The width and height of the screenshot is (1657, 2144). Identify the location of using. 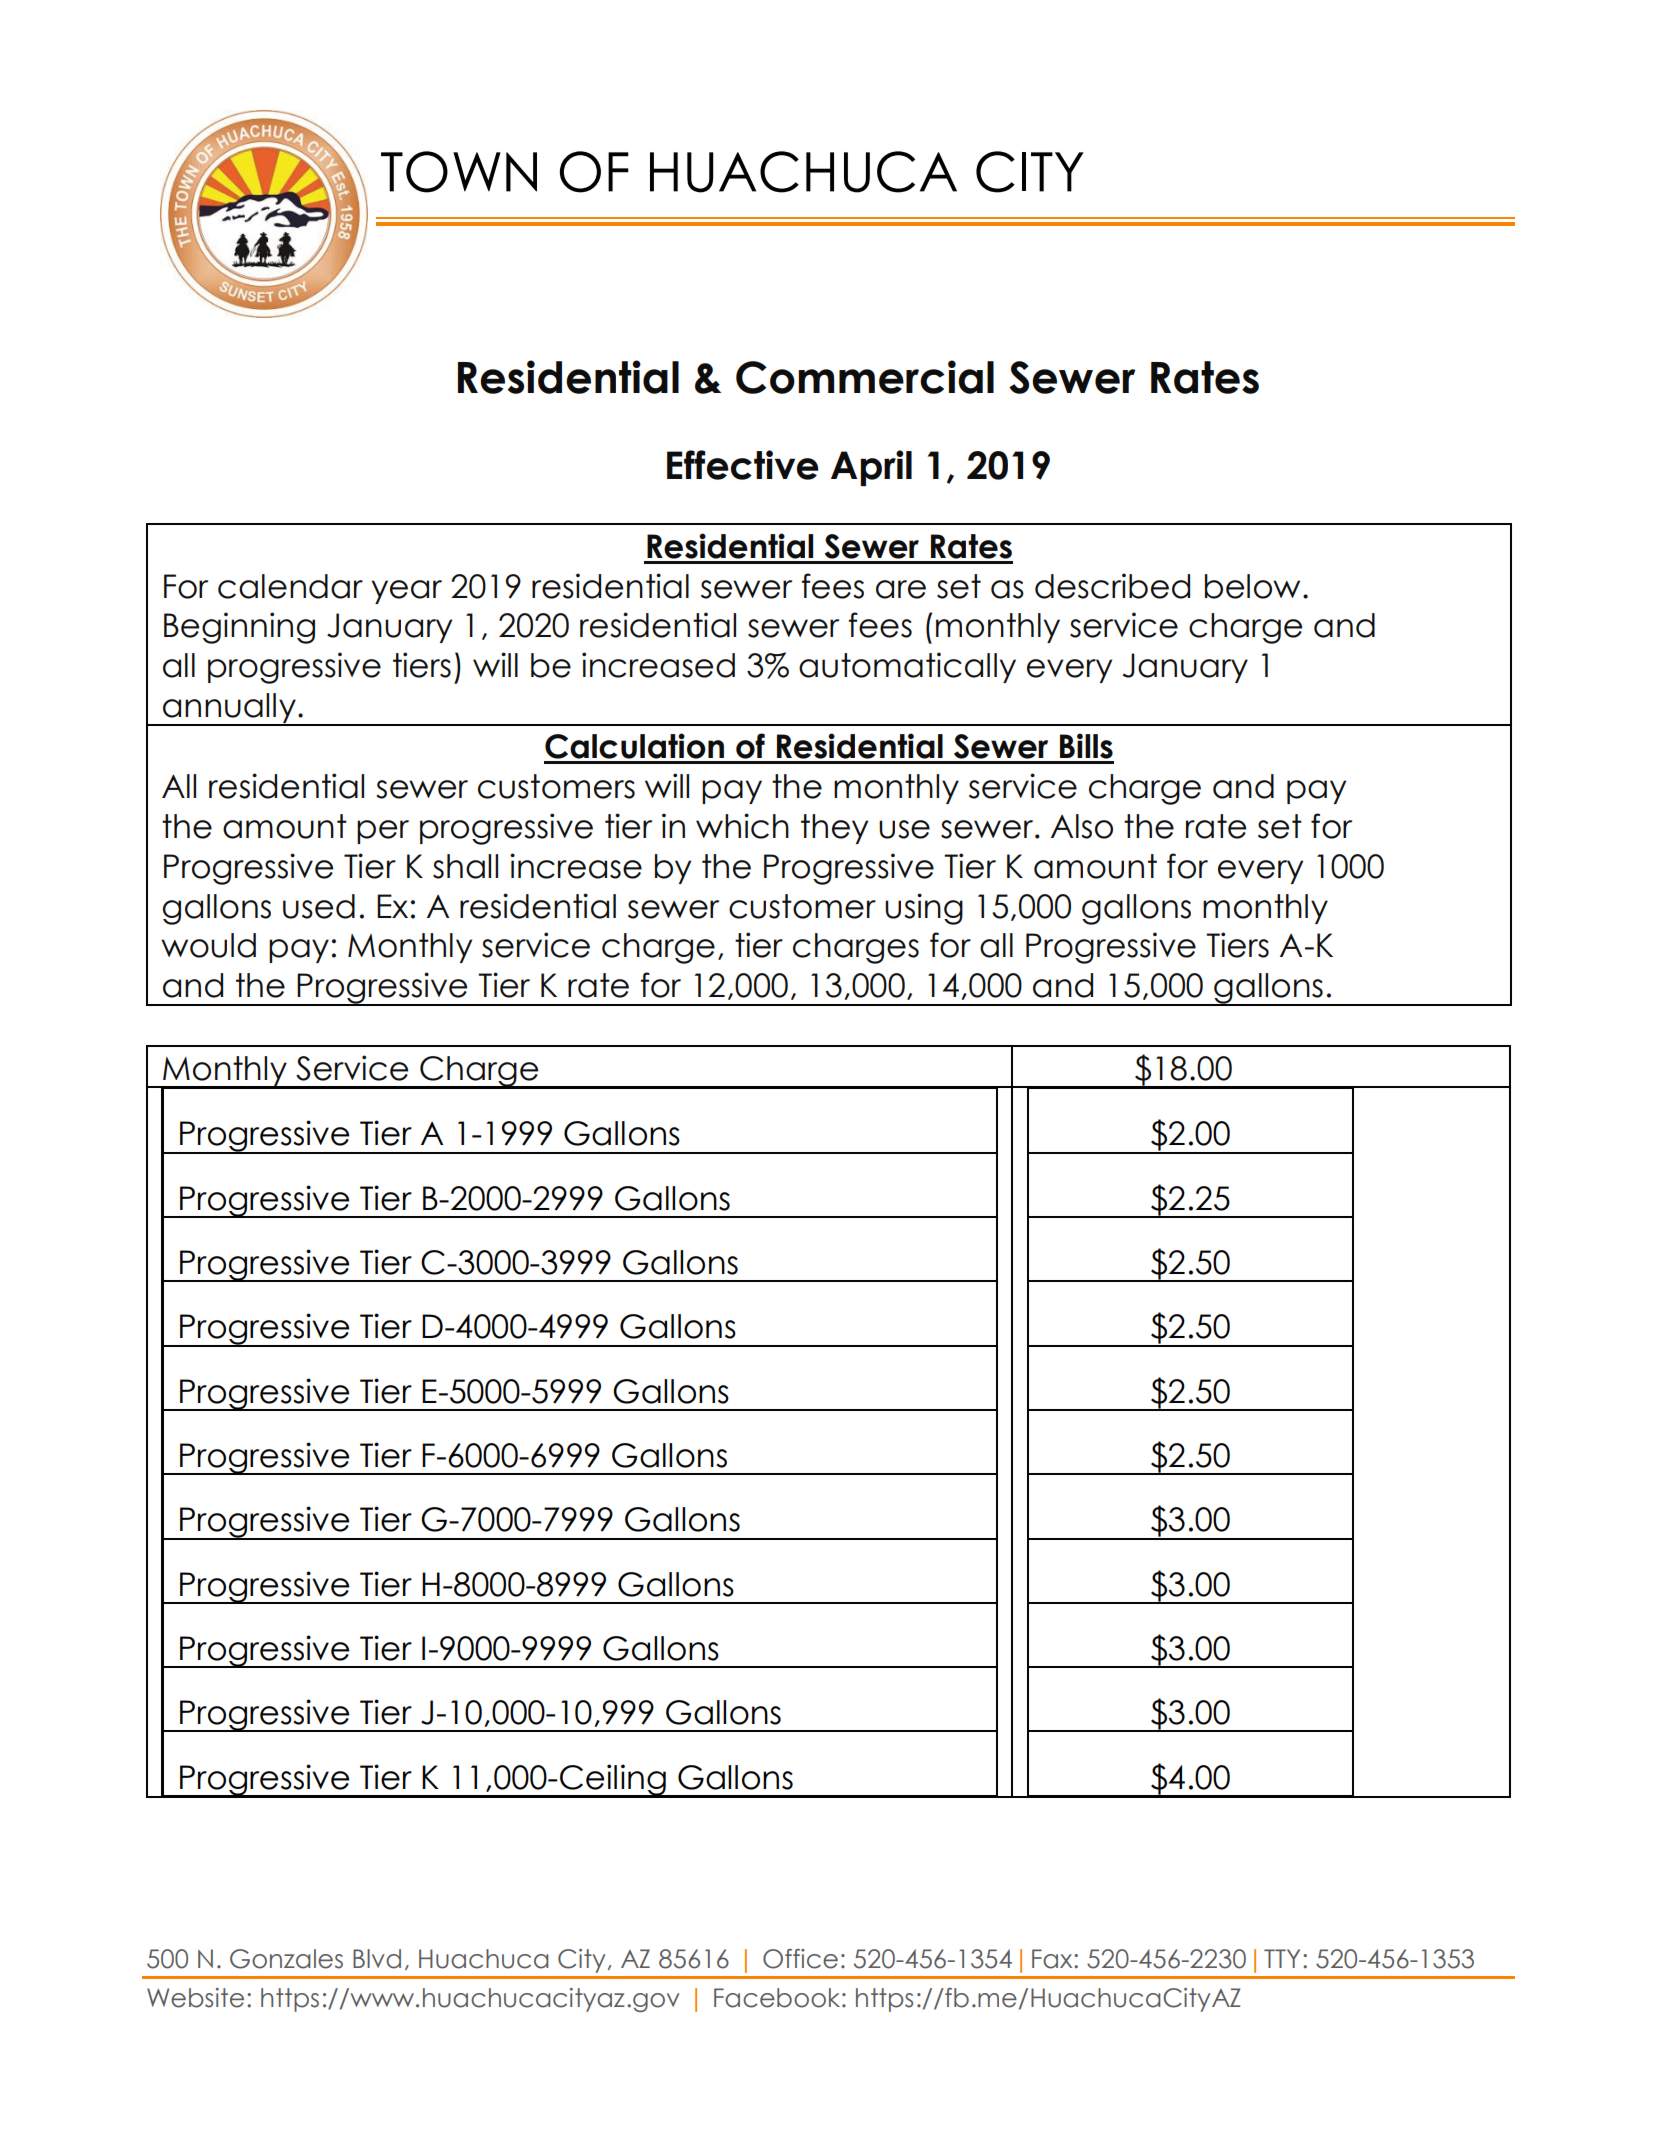
(924, 909).
